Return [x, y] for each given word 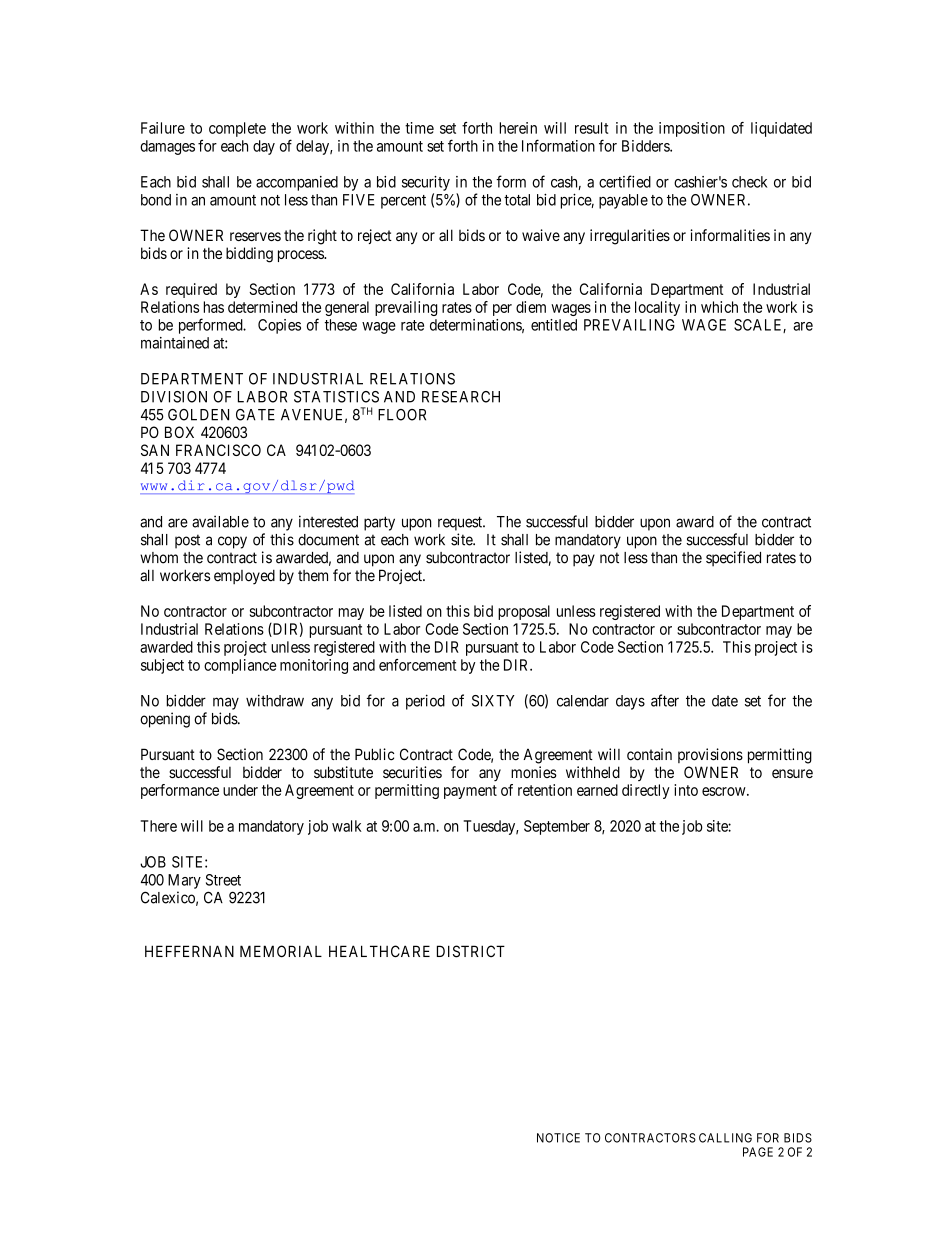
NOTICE [558, 1138]
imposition [692, 129]
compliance [240, 666]
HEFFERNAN [189, 951]
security [426, 183]
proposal [524, 612]
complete [237, 129]
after [665, 700]
